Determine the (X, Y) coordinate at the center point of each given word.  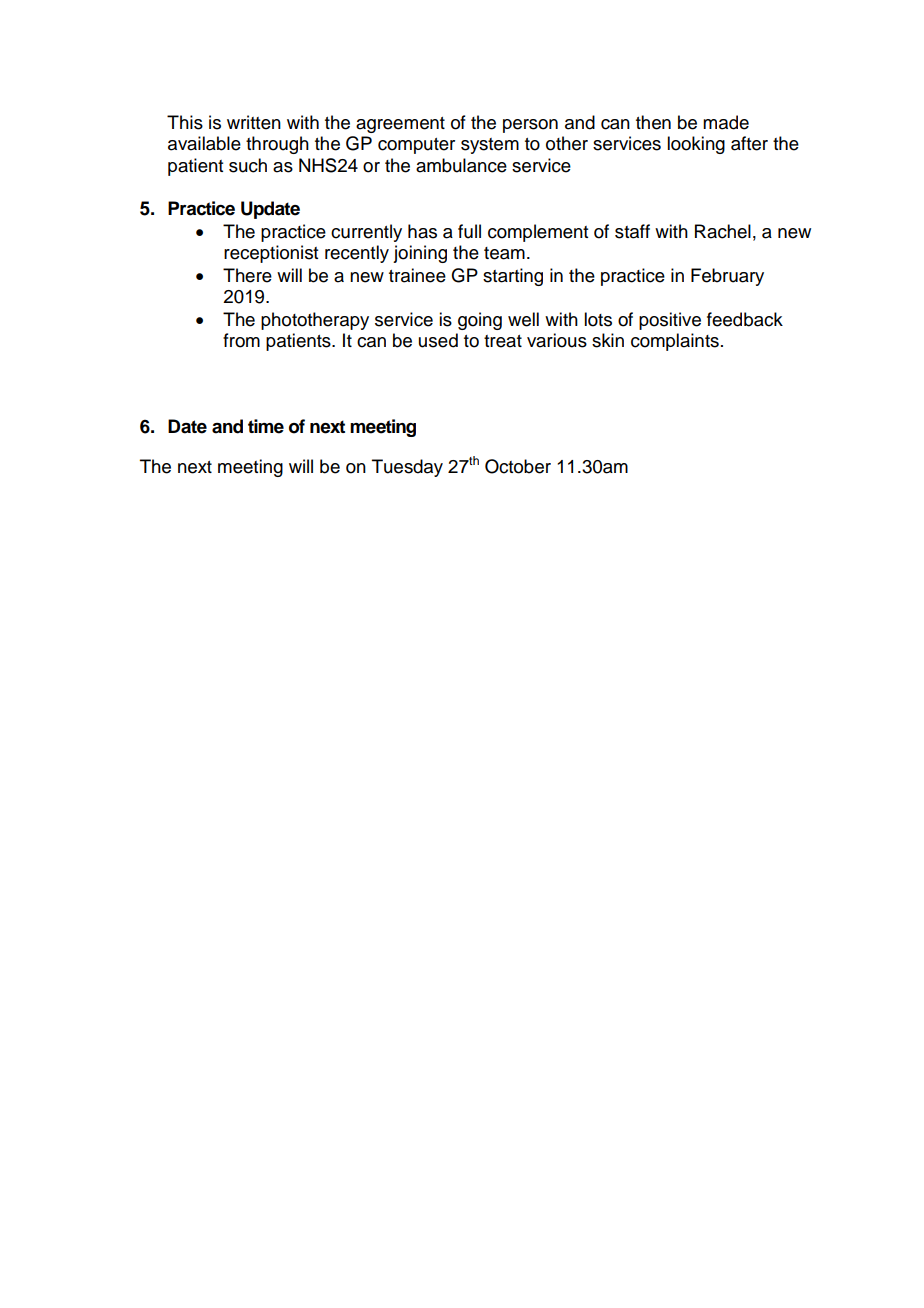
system (490, 146)
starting (513, 277)
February (727, 277)
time (266, 426)
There (247, 275)
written (254, 122)
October (518, 466)
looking (696, 145)
